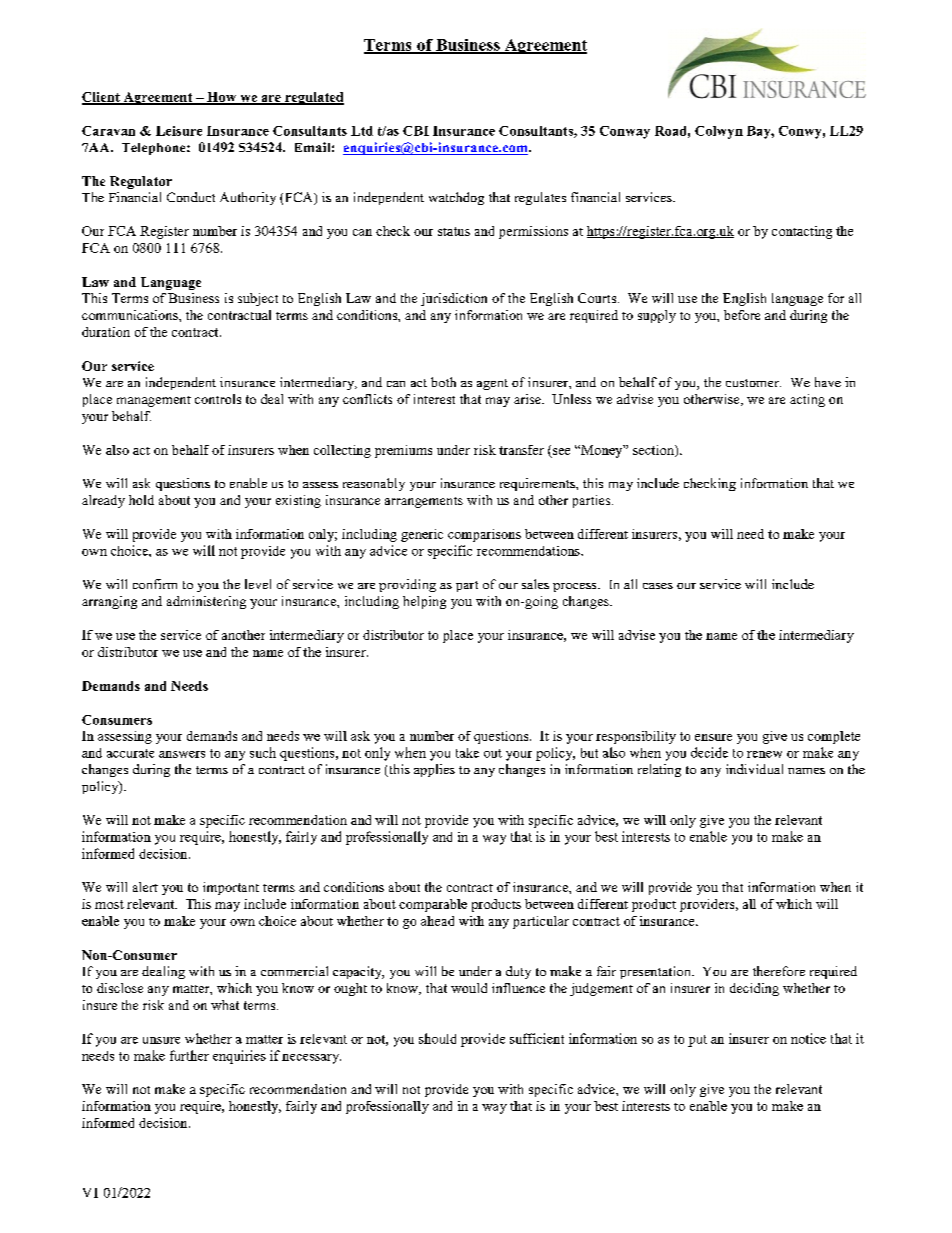  I want to click on both, so click(443, 382).
